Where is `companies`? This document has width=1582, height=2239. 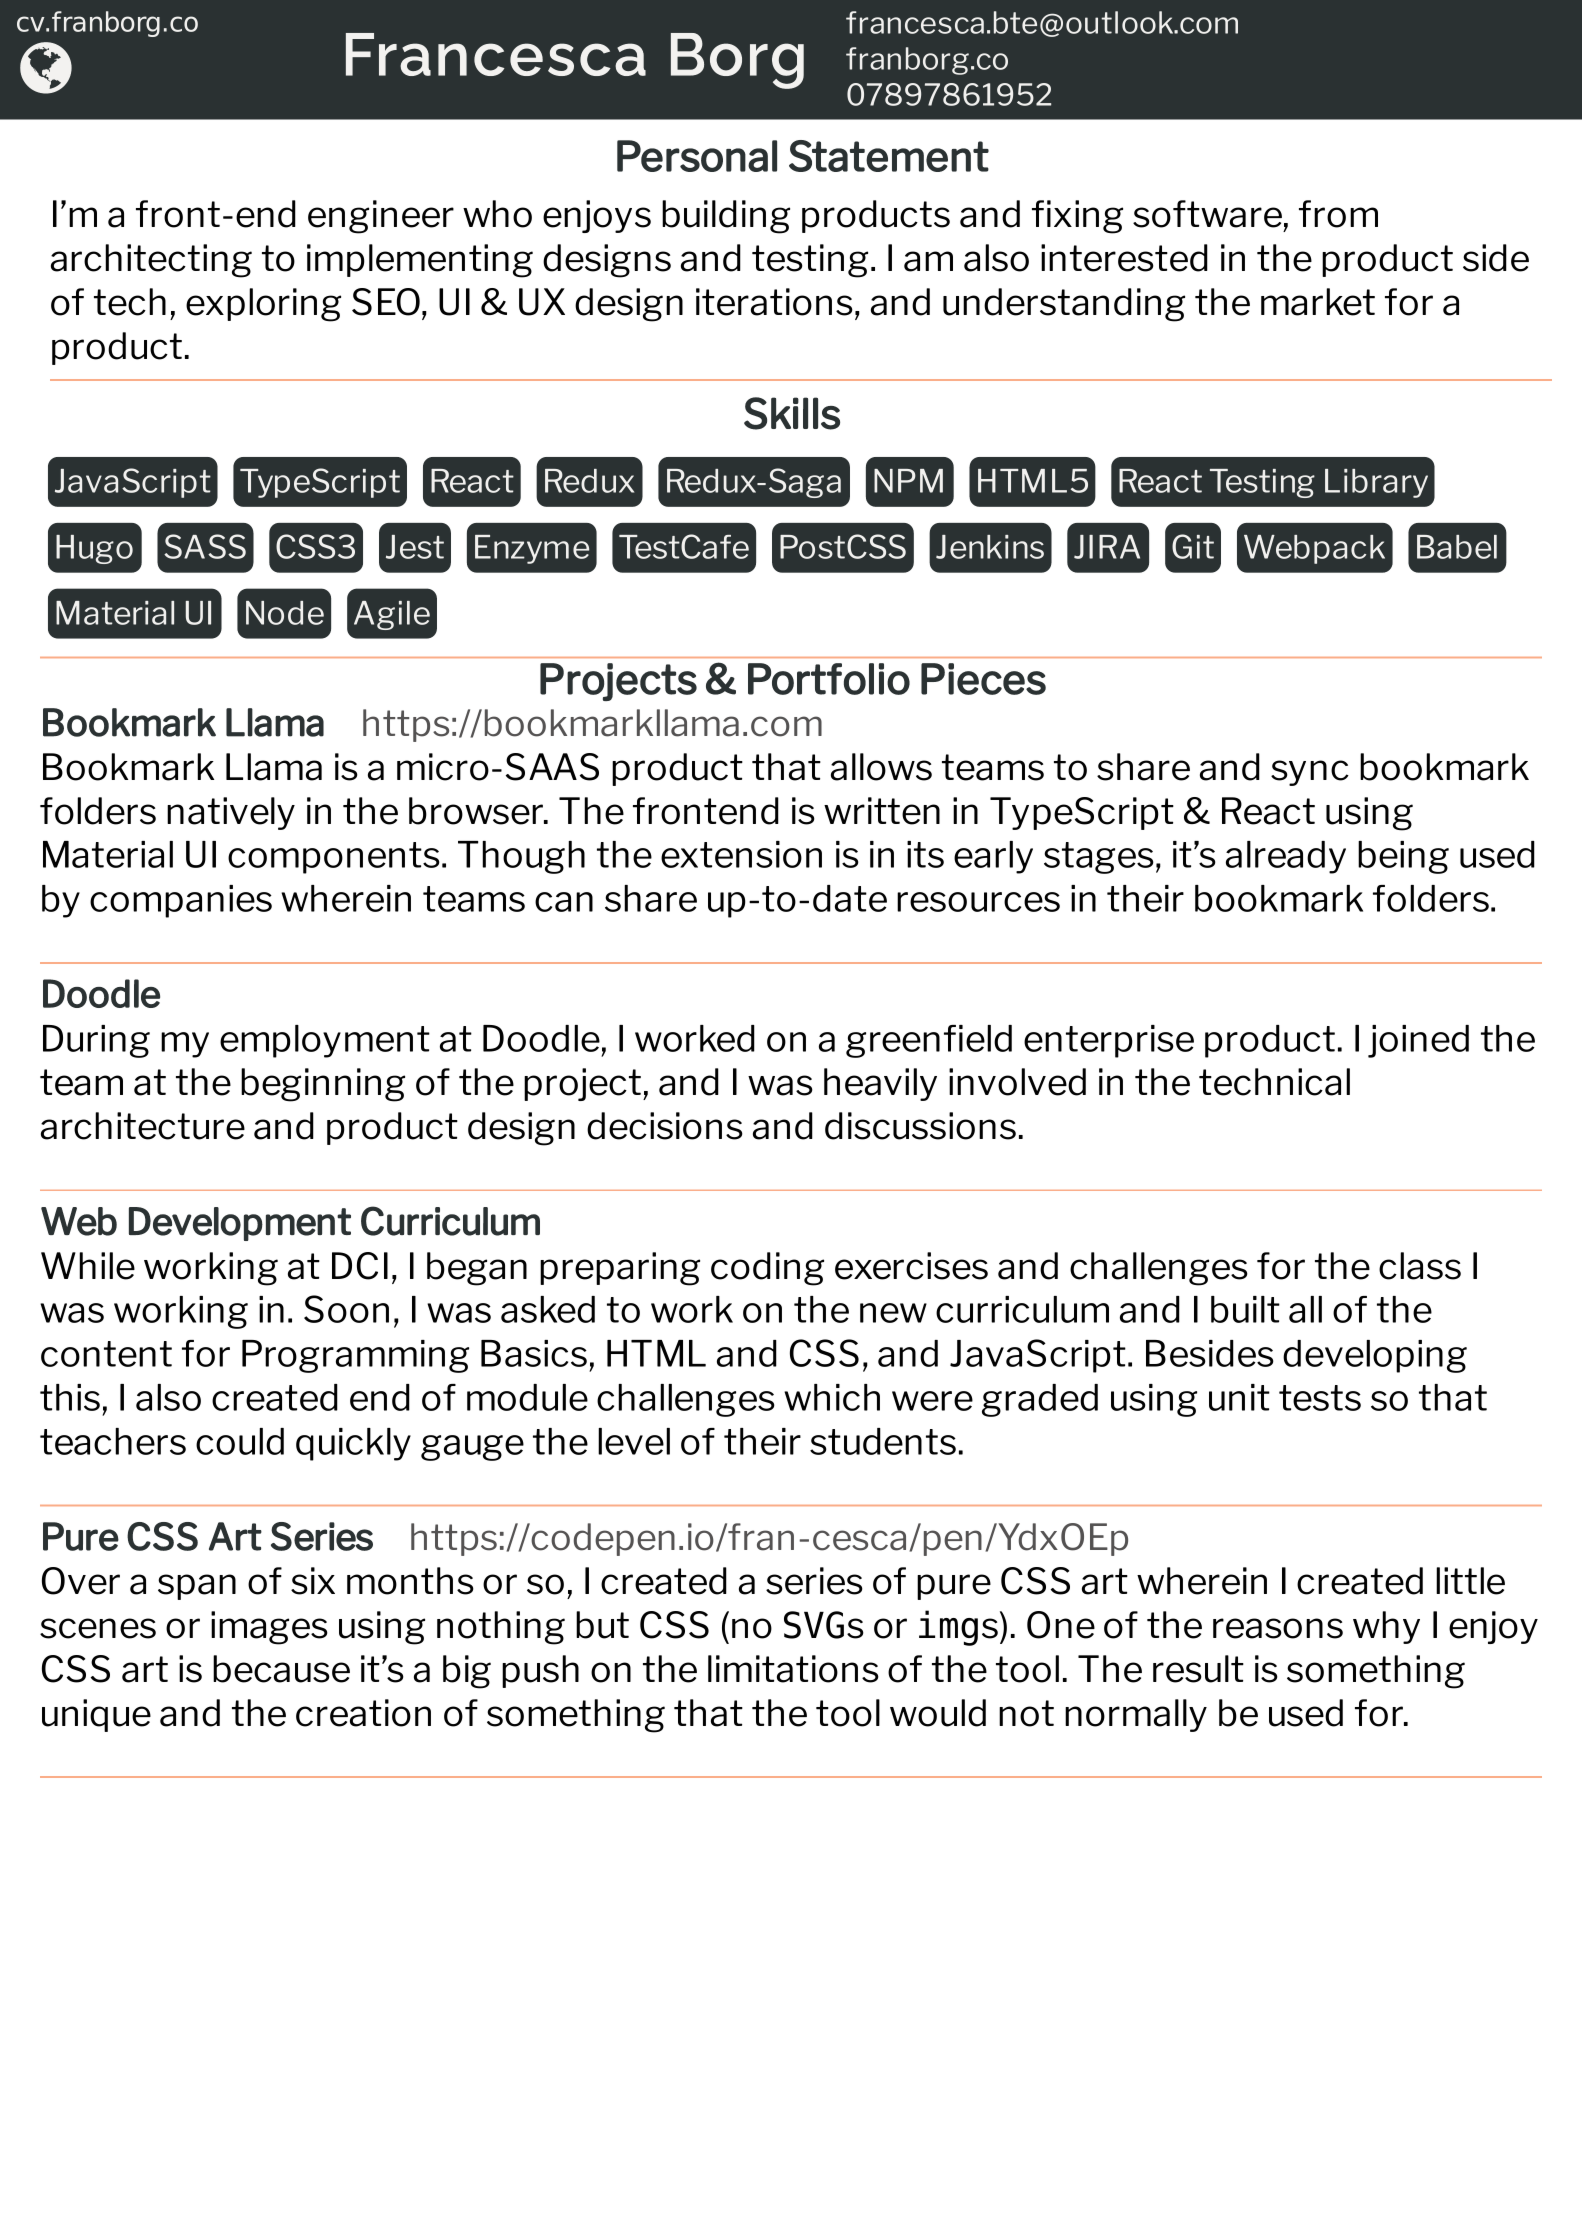 companies is located at coordinates (181, 901).
